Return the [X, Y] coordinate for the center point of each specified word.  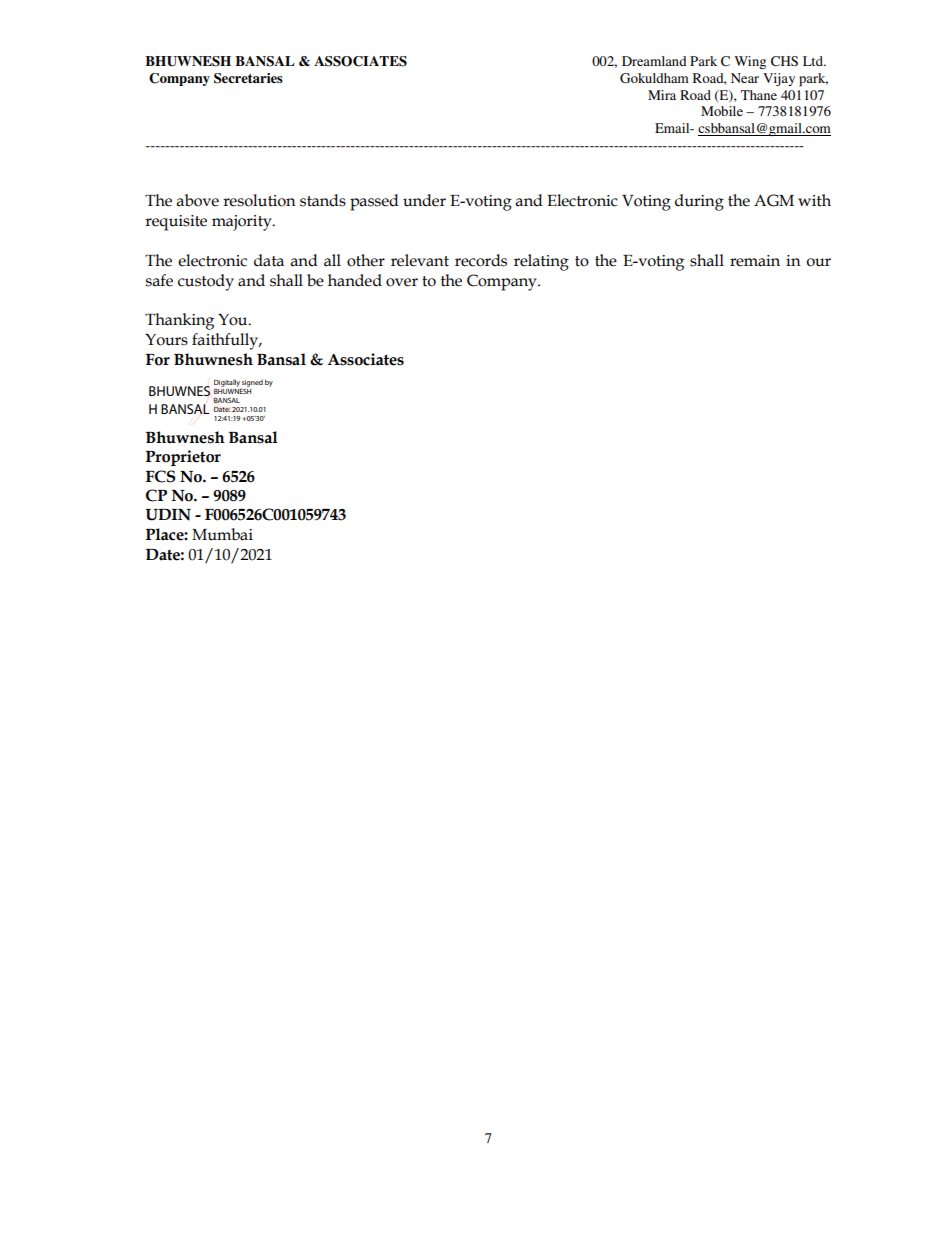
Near [745, 78]
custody [206, 282]
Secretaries [248, 78]
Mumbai [222, 534]
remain [755, 261]
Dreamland [654, 61]
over [402, 282]
